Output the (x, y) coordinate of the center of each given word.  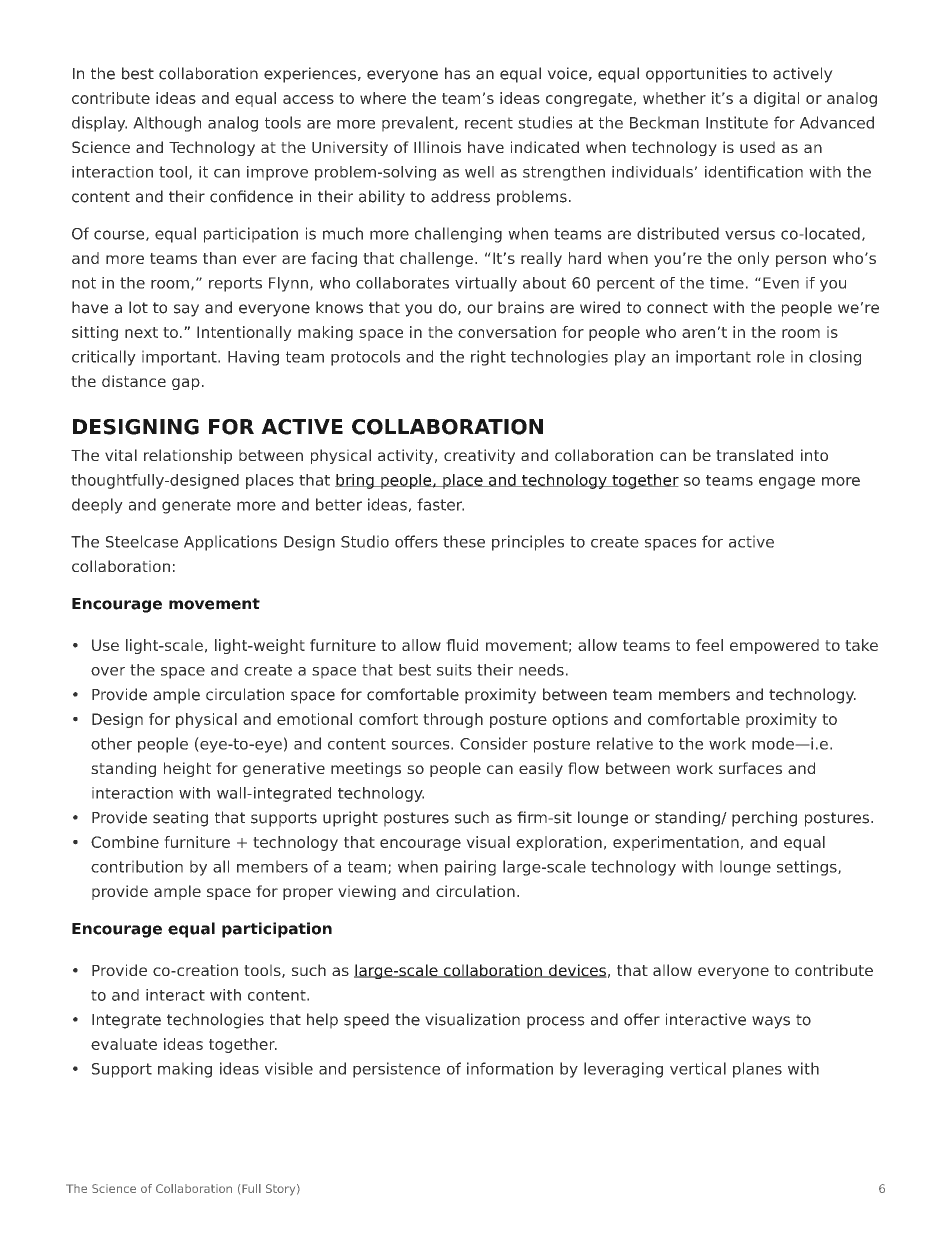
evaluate (124, 1044)
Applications (230, 543)
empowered (774, 646)
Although (167, 124)
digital (776, 99)
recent (489, 123)
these (464, 541)
